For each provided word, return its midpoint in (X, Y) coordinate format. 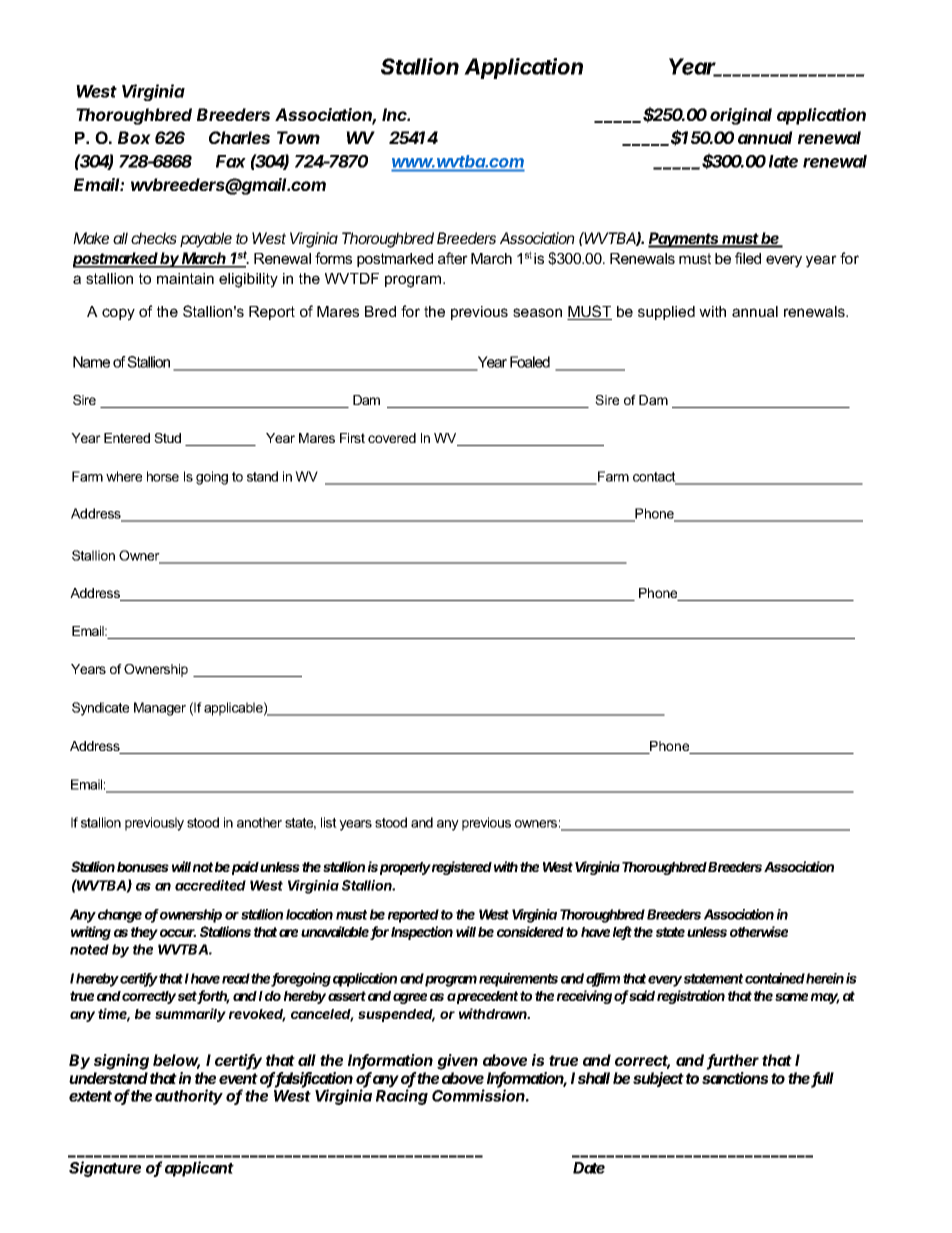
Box (134, 137)
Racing (402, 1097)
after (453, 258)
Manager (160, 709)
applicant (199, 1169)
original (741, 116)
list (329, 822)
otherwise (759, 931)
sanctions (737, 1078)
